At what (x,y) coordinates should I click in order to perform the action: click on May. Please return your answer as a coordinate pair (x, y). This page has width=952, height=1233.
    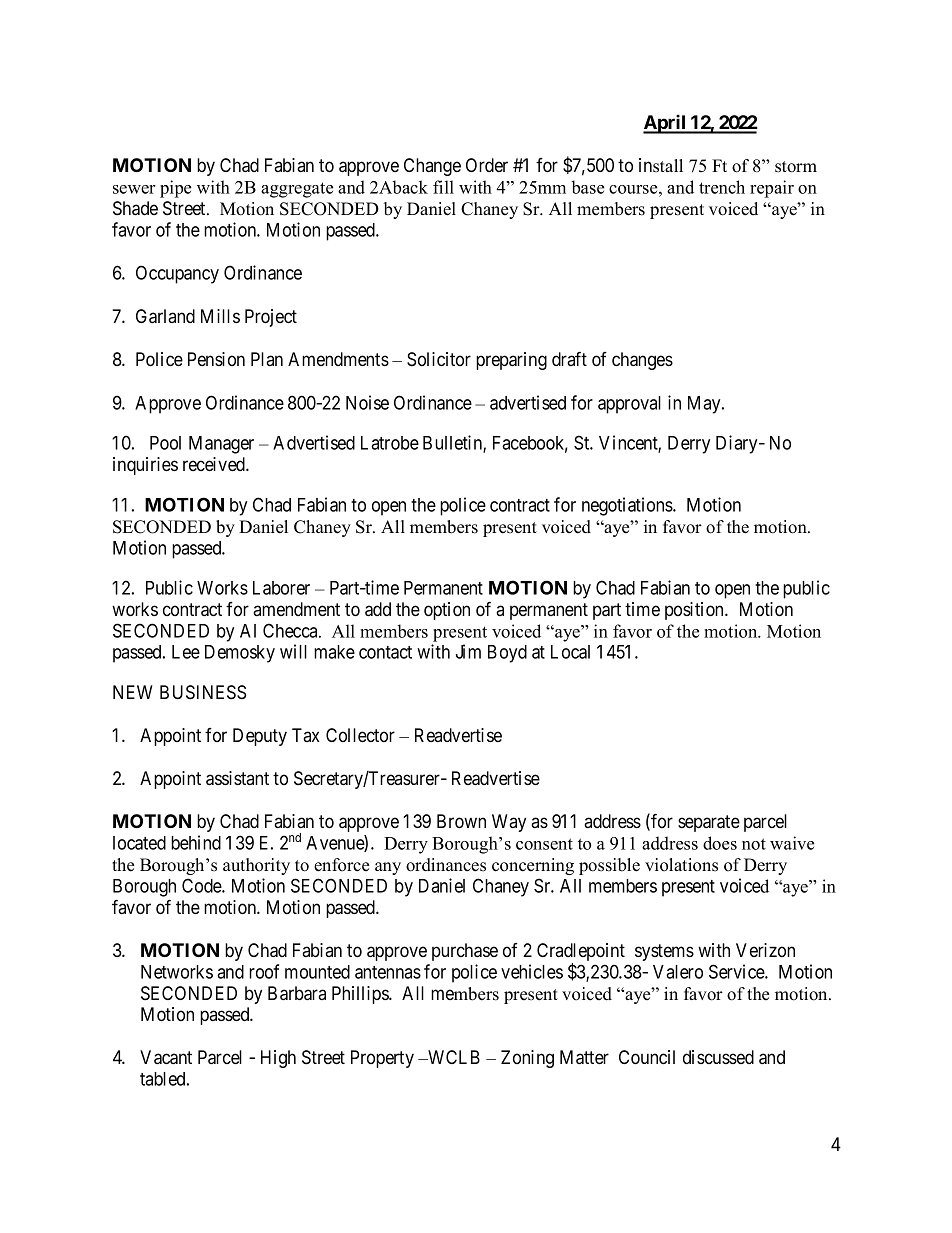
    Looking at the image, I should click on (705, 405).
